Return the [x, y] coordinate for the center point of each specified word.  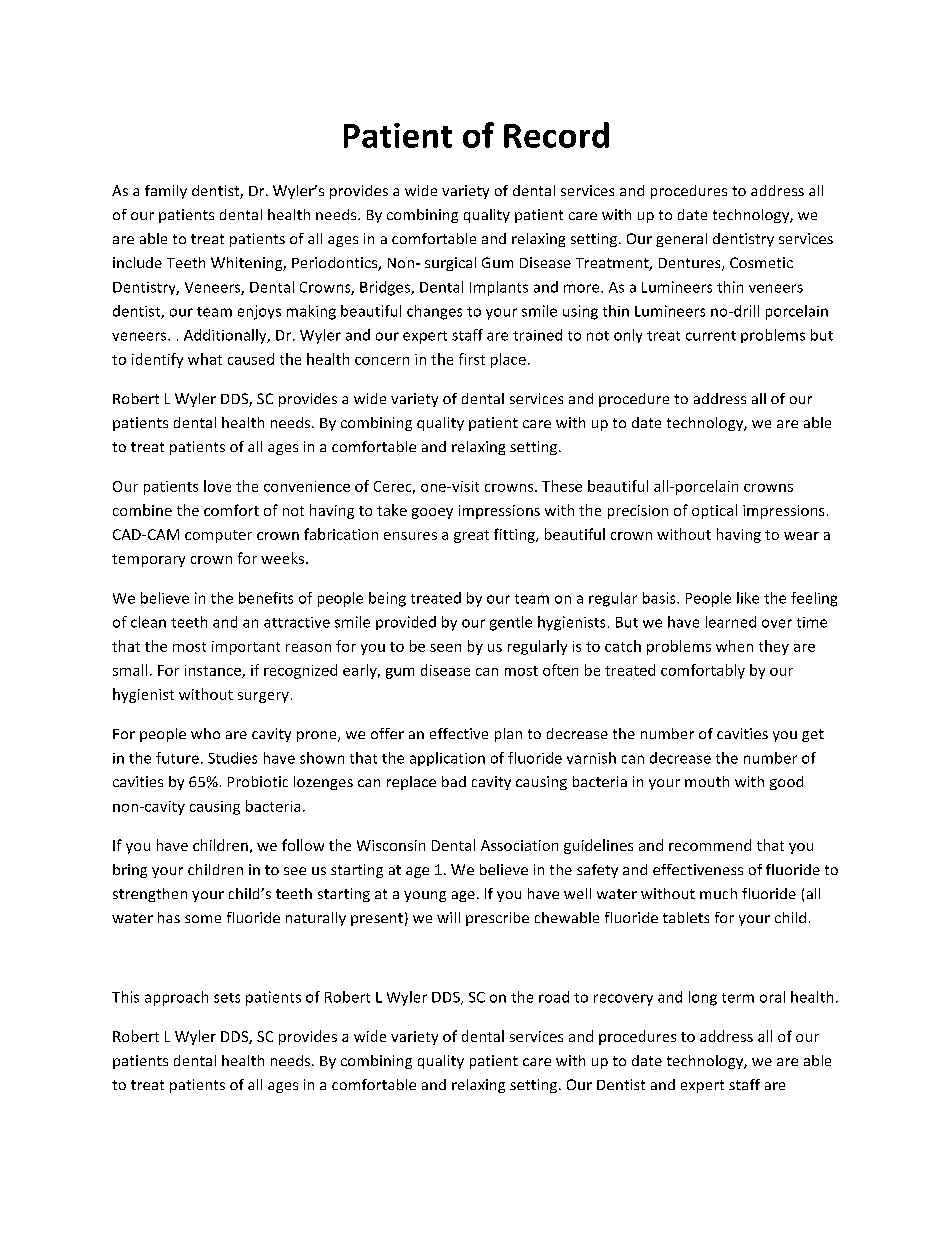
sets [227, 998]
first [472, 359]
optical [714, 511]
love [217, 486]
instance [214, 671]
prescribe [497, 919]
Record [556, 135]
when [734, 646]
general [681, 240]
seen [445, 648]
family [166, 192]
